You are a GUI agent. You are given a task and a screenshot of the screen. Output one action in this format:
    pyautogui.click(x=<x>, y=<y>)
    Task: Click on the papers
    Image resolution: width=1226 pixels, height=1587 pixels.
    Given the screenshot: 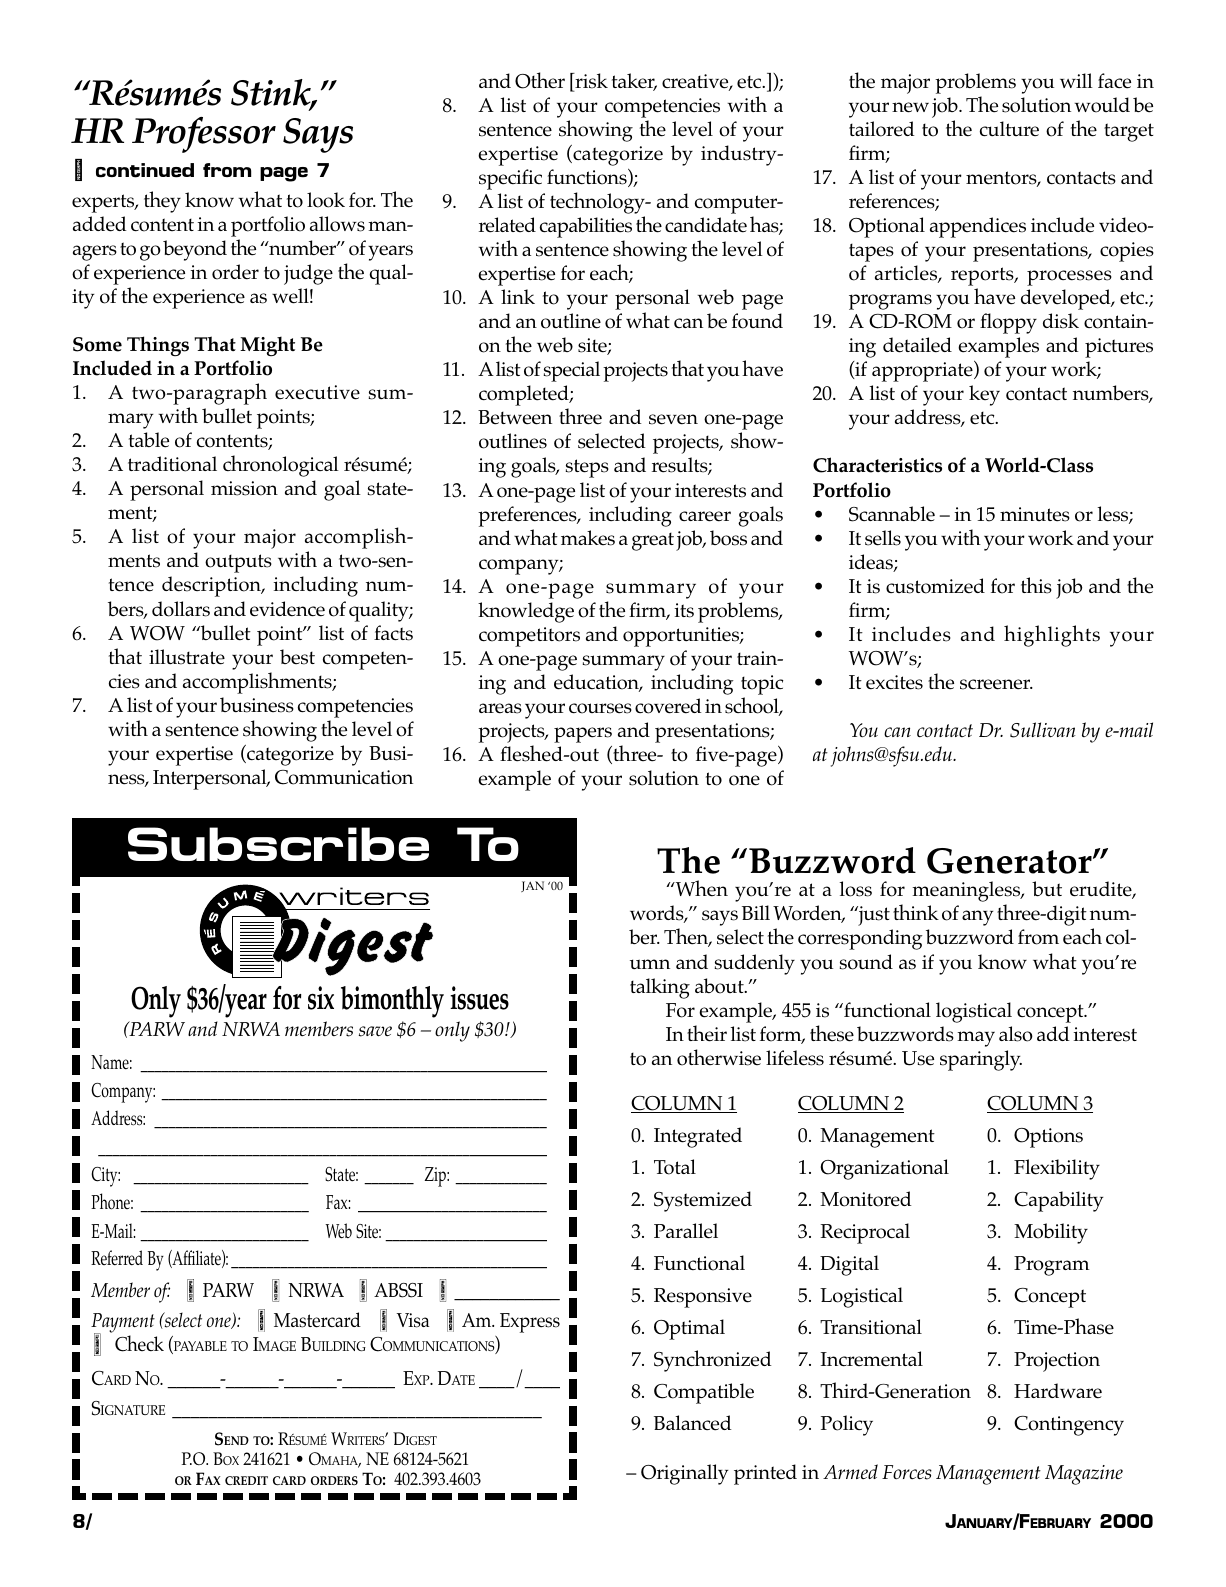 What is the action you would take?
    pyautogui.click(x=583, y=735)
